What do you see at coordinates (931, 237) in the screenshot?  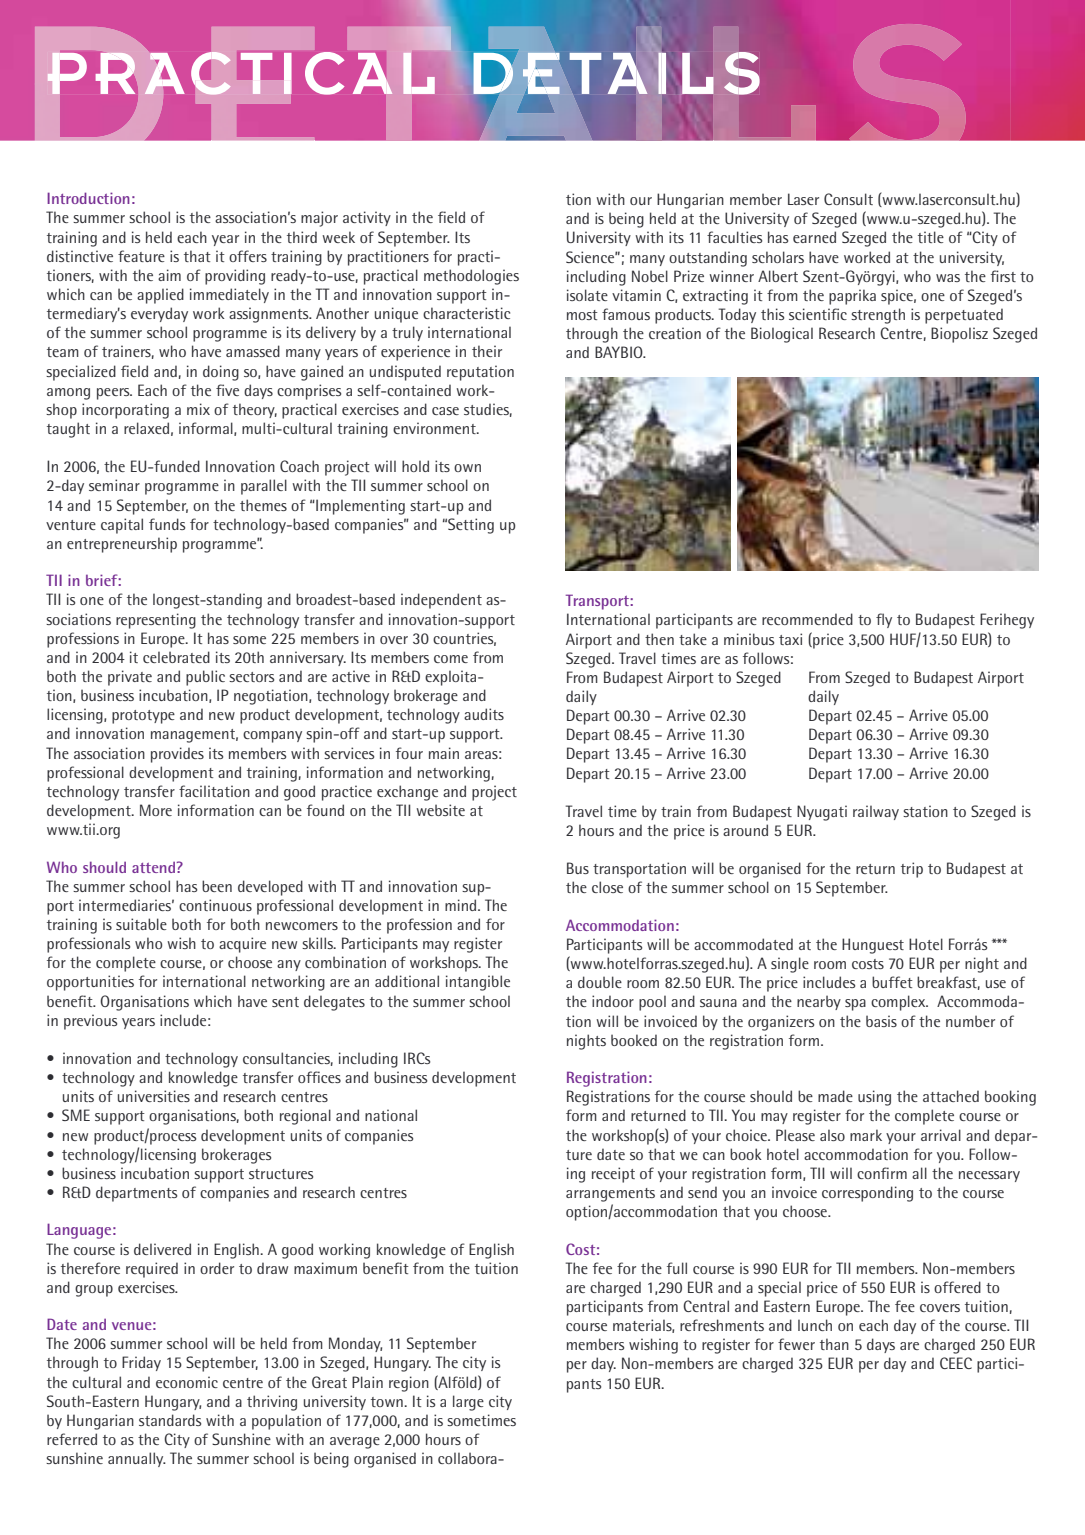 I see `title` at bounding box center [931, 237].
